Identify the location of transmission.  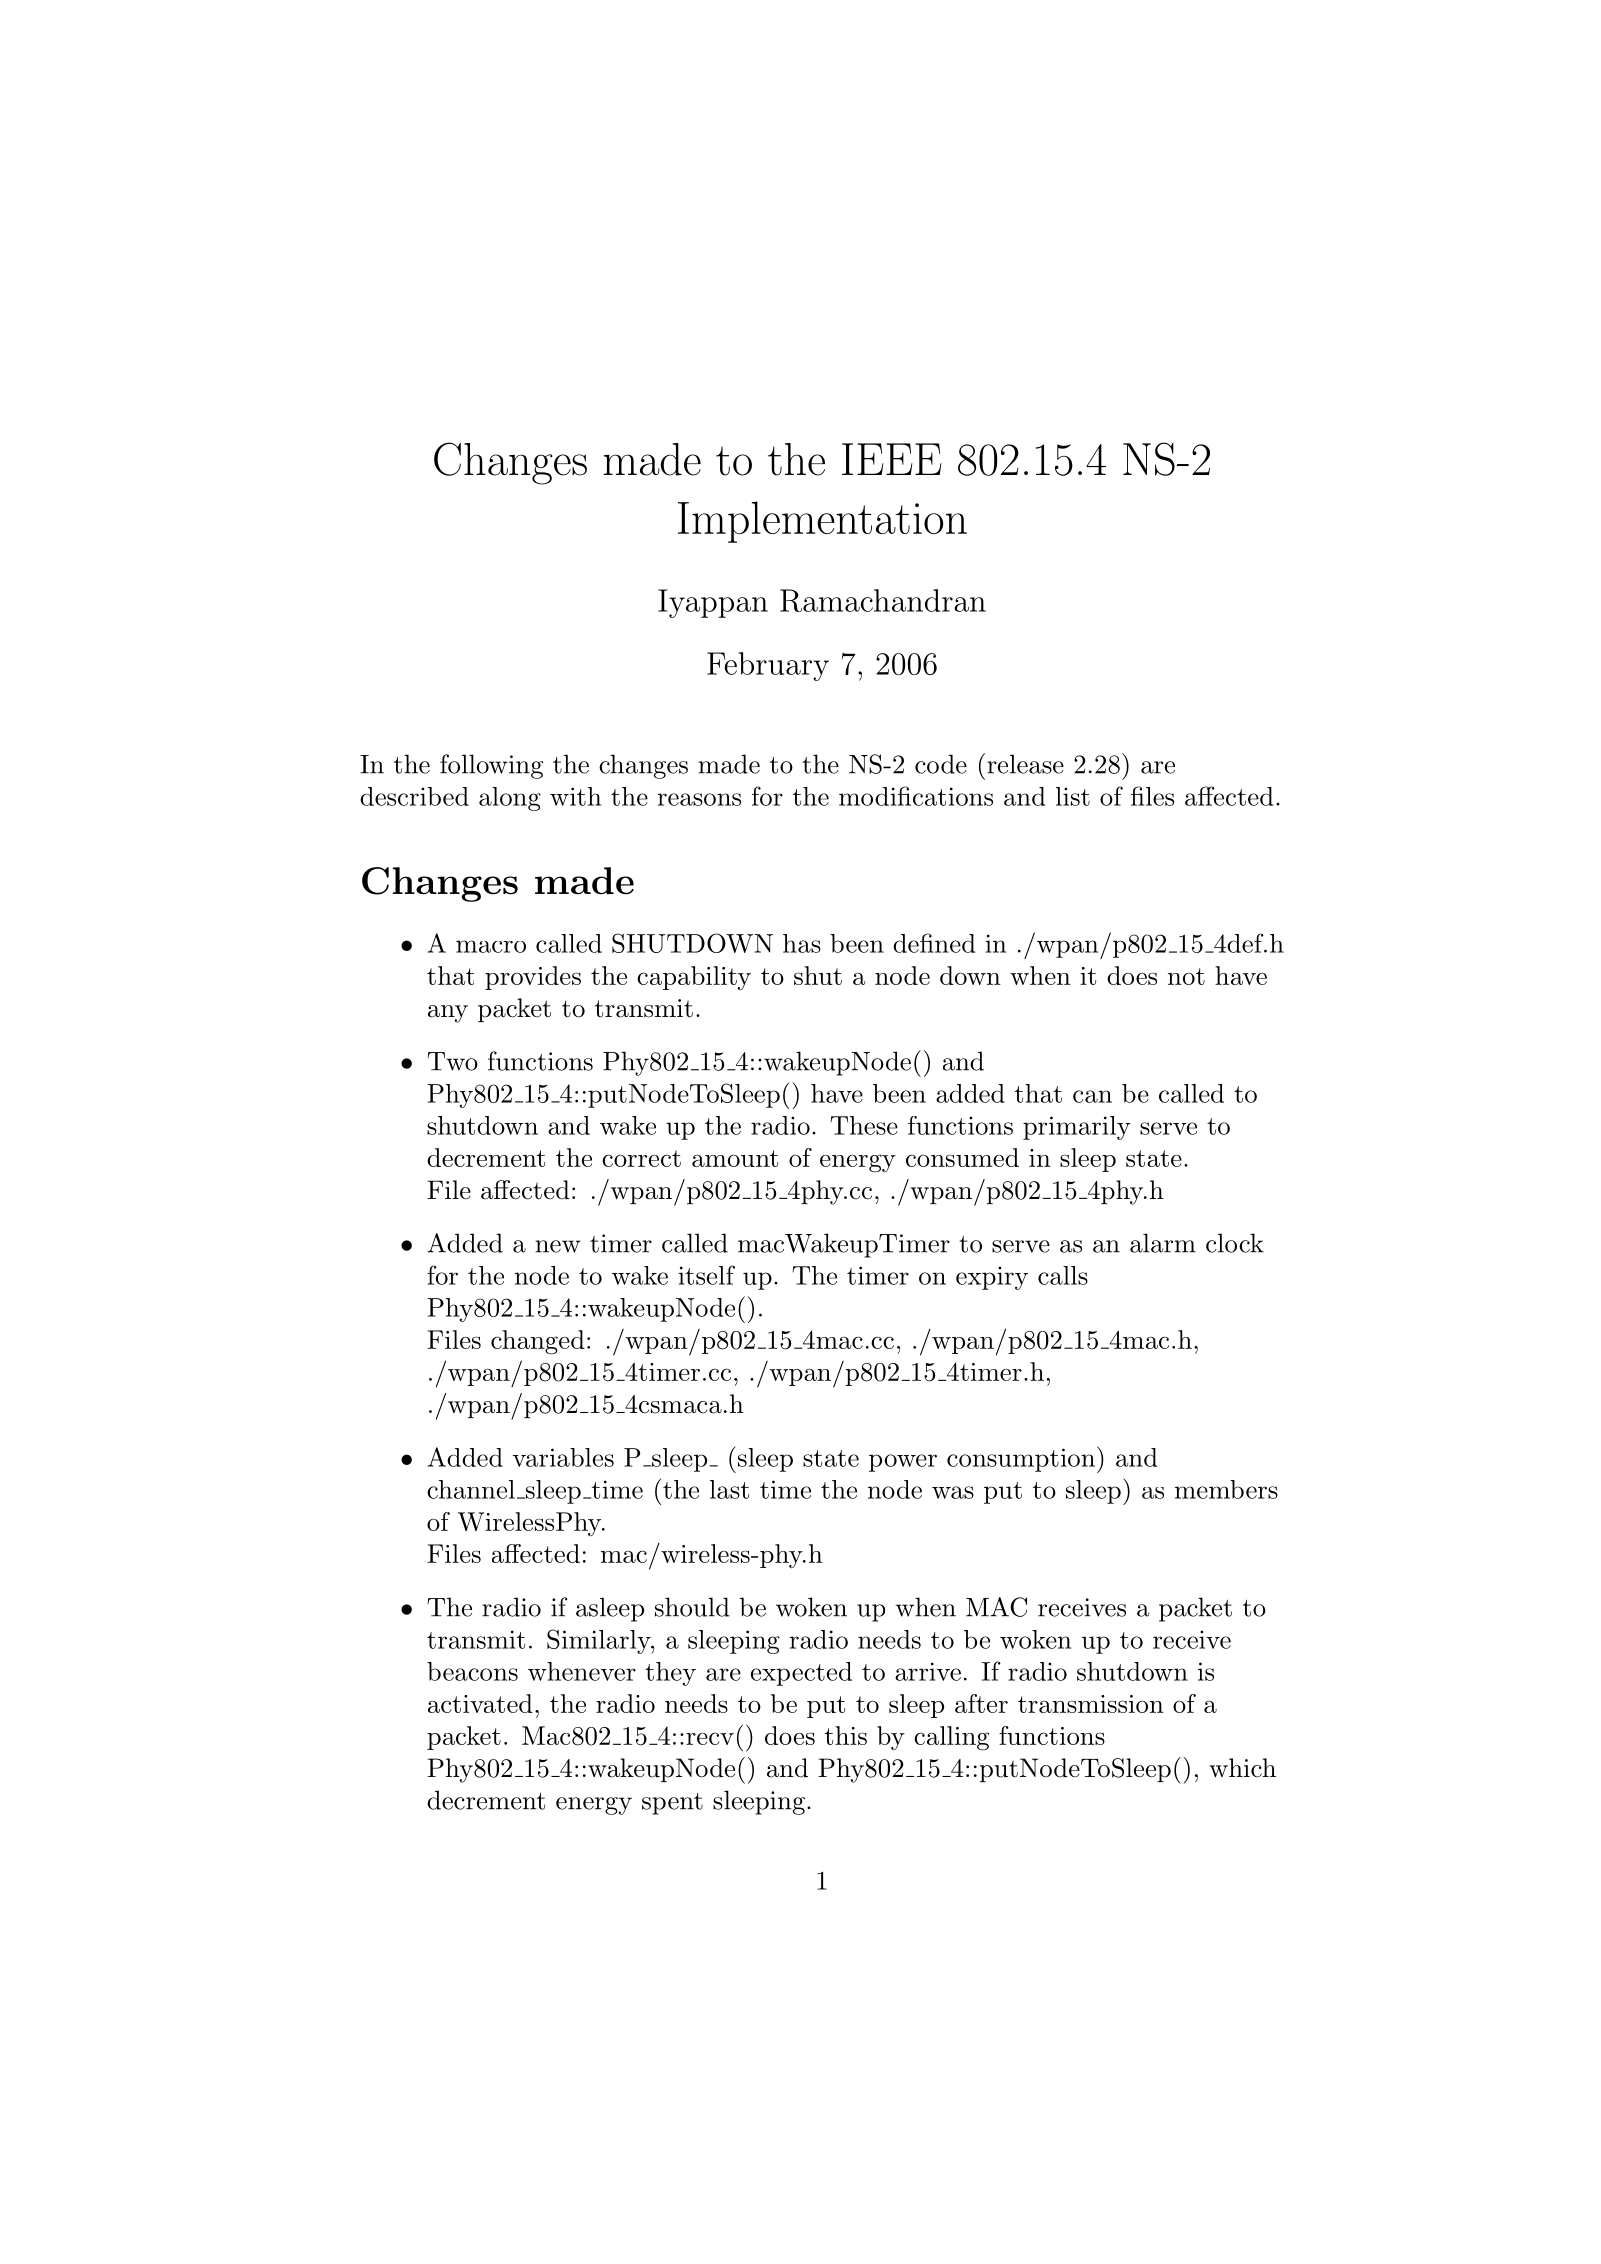
(1091, 1704).
